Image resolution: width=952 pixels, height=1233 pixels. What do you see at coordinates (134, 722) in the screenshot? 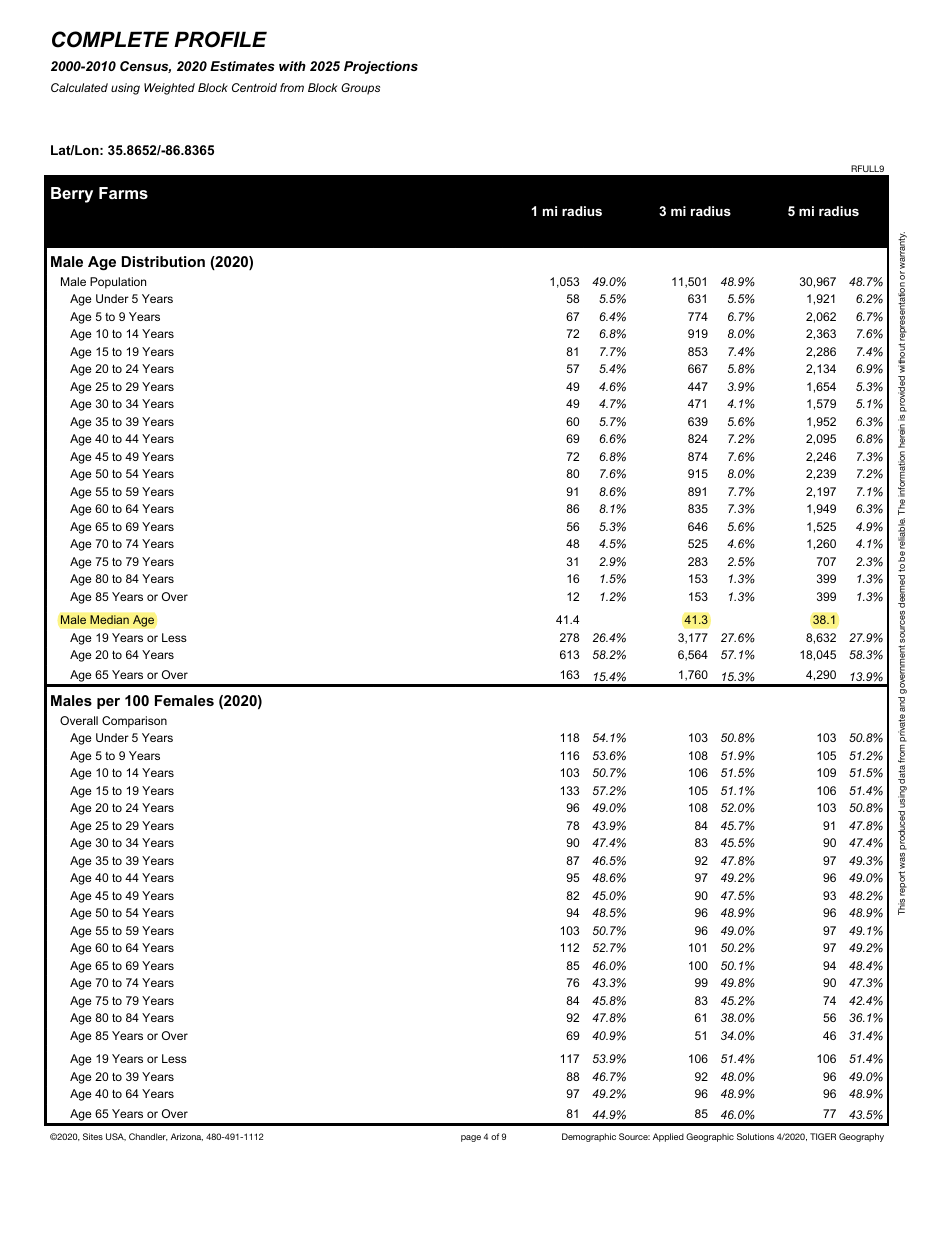
I see `Comparison` at bounding box center [134, 722].
